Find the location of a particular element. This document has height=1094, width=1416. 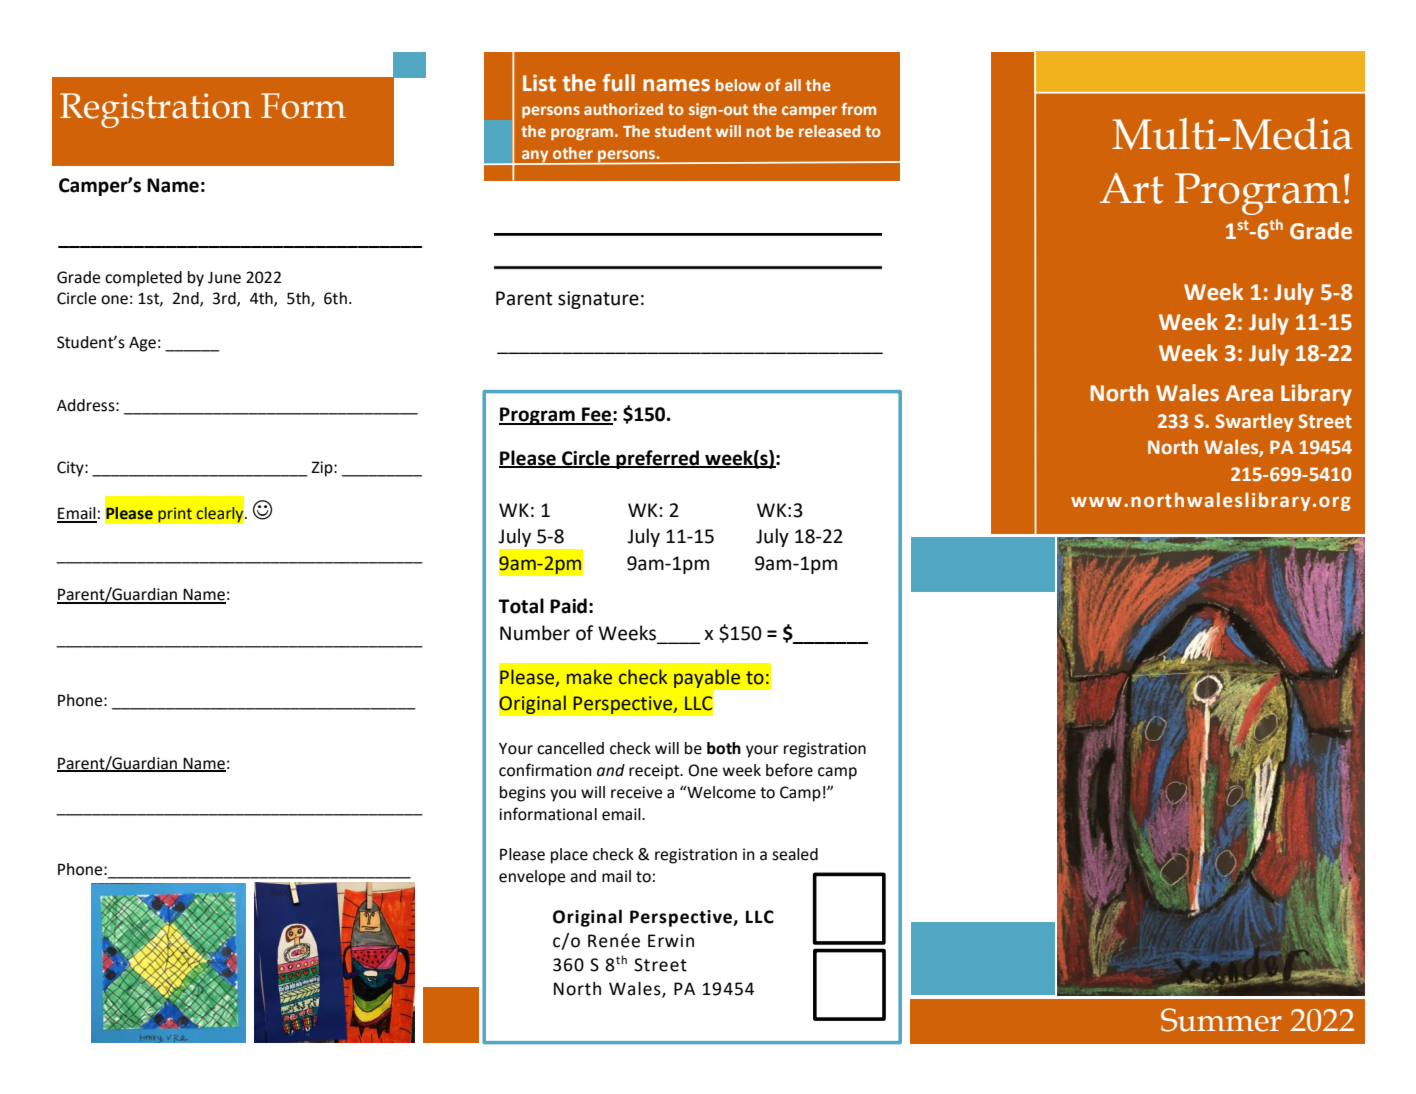

authorized is located at coordinates (623, 109).
